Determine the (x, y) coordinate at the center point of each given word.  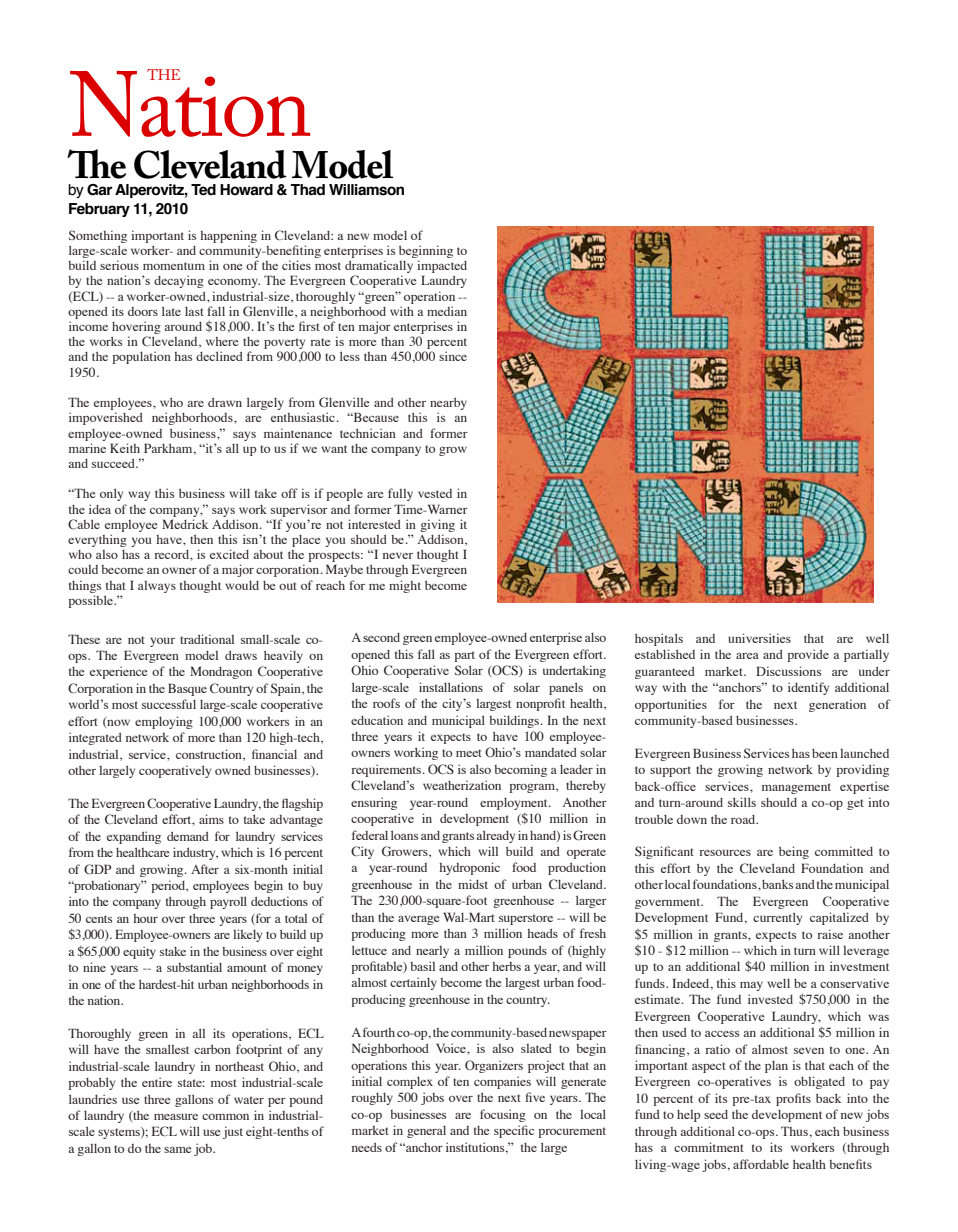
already (495, 836)
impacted (442, 268)
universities (759, 638)
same (177, 1150)
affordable (761, 1164)
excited (229, 554)
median (447, 311)
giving (437, 525)
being (794, 852)
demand (188, 836)
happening (228, 236)
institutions (476, 1148)
